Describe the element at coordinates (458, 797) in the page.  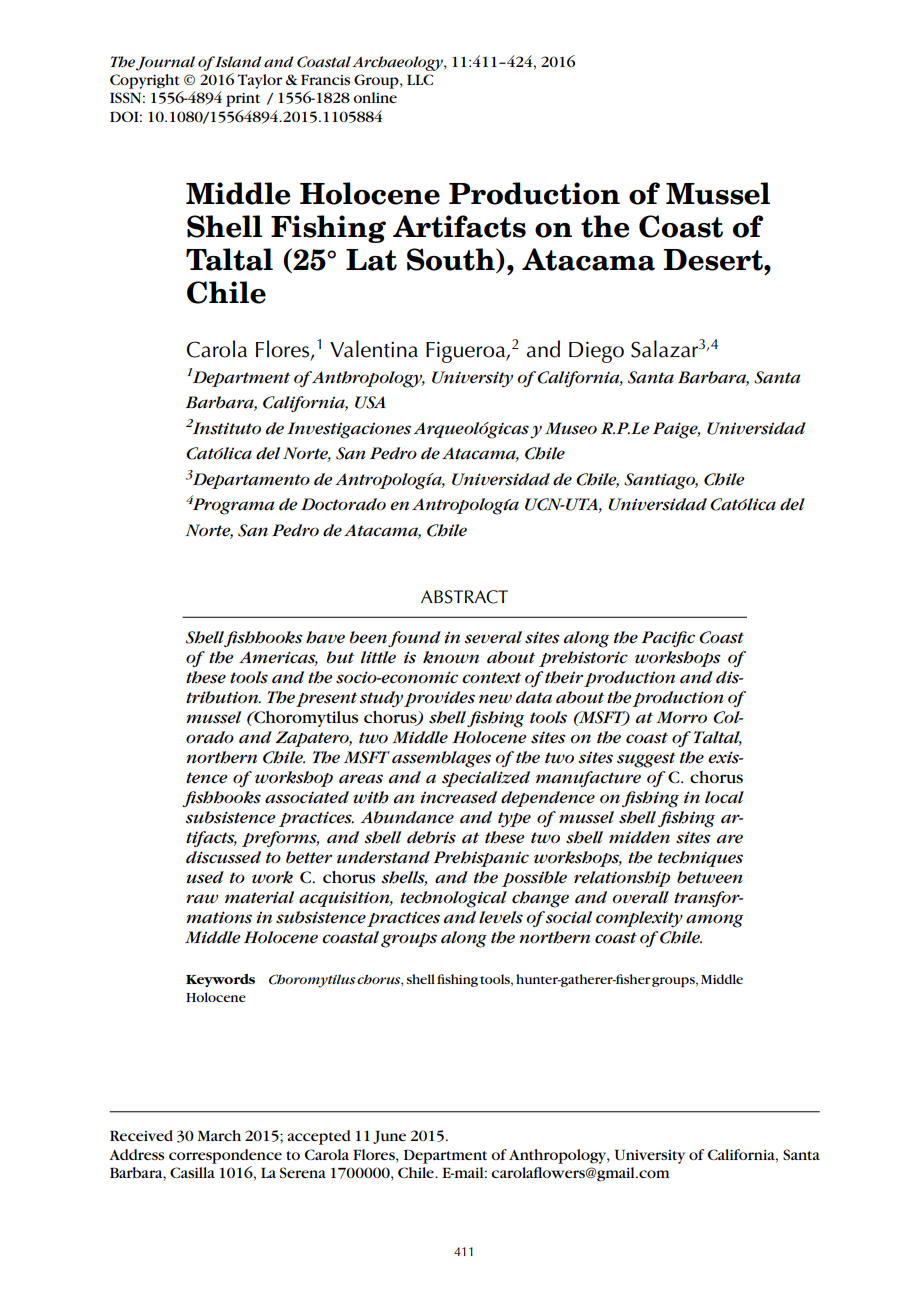
I see `increased` at that location.
